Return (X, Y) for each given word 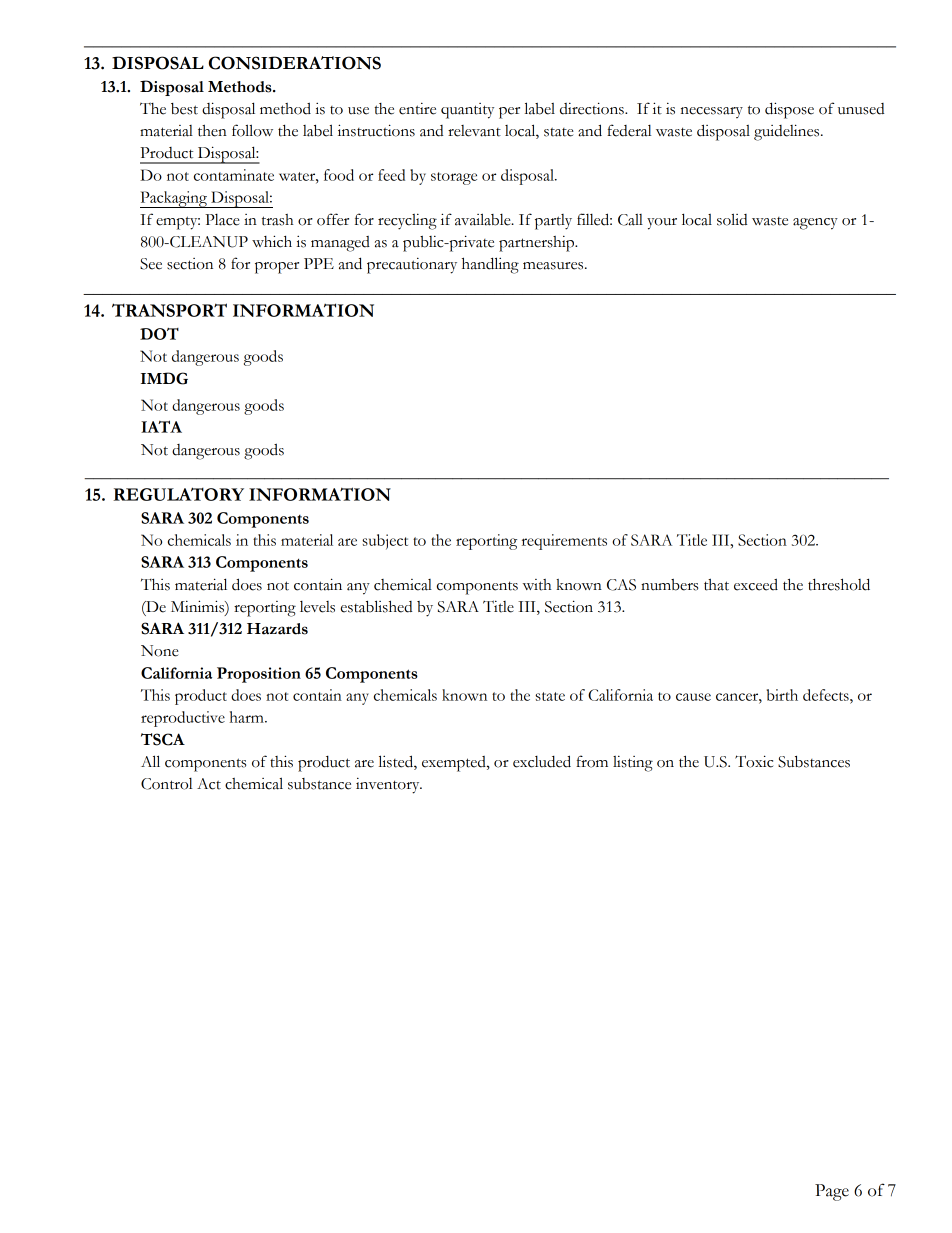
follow (252, 130)
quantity (467, 111)
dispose (789, 110)
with (537, 585)
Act (209, 784)
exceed (756, 584)
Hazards (277, 629)
